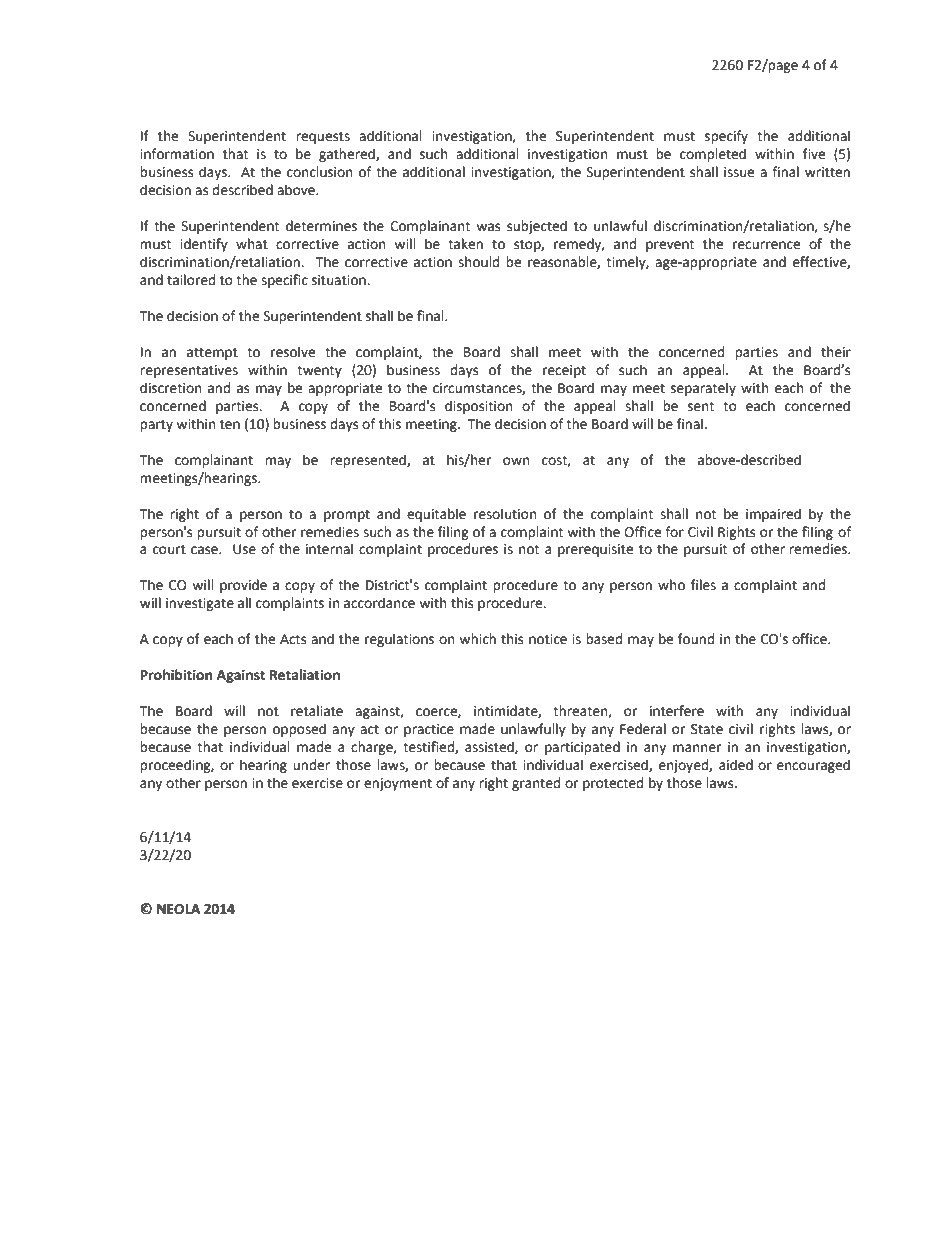 Image resolution: width=952 pixels, height=1233 pixels. Describe the element at coordinates (156, 426) in the page. I see `party` at that location.
